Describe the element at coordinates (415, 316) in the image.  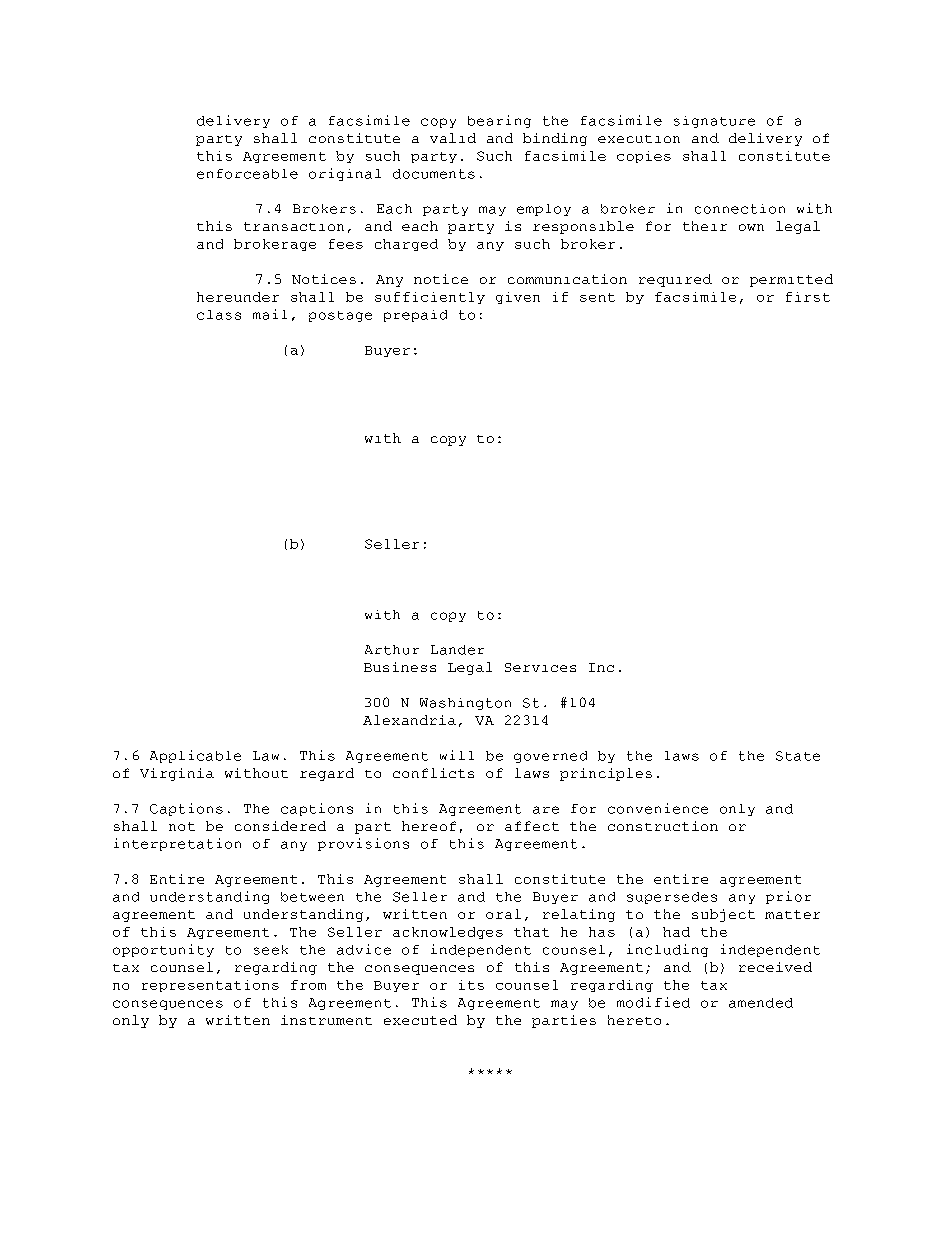
I see `prepaid` at that location.
